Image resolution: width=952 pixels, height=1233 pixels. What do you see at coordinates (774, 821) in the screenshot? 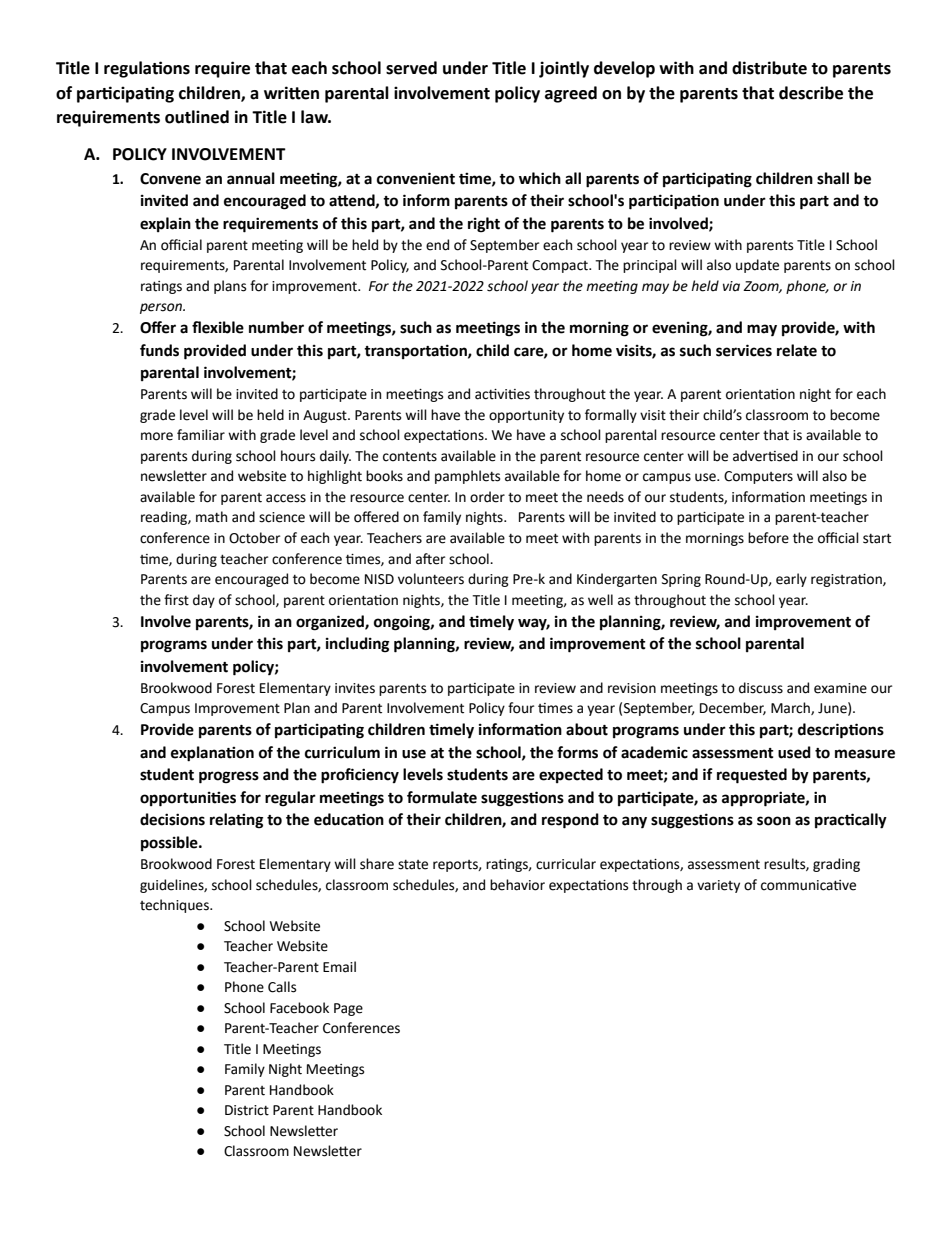
I see `soon` at bounding box center [774, 821].
